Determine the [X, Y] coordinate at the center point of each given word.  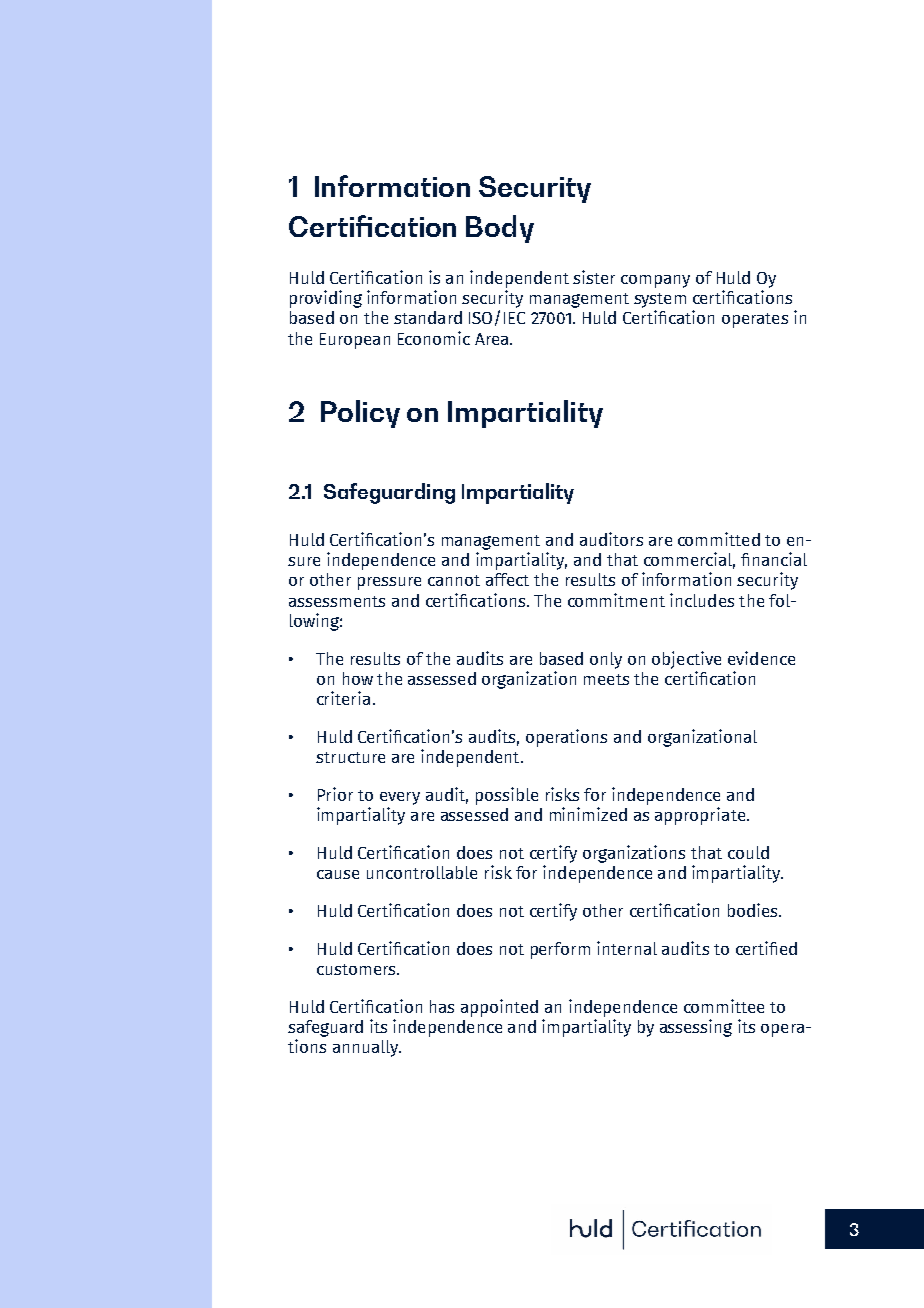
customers [357, 969]
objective [686, 660]
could [748, 852]
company [655, 281]
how [358, 678]
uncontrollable [422, 872]
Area [493, 339]
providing [326, 299]
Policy [360, 414]
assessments [337, 601]
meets [606, 679]
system [660, 300]
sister [594, 277]
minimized [588, 814]
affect [507, 579]
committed [719, 539]
